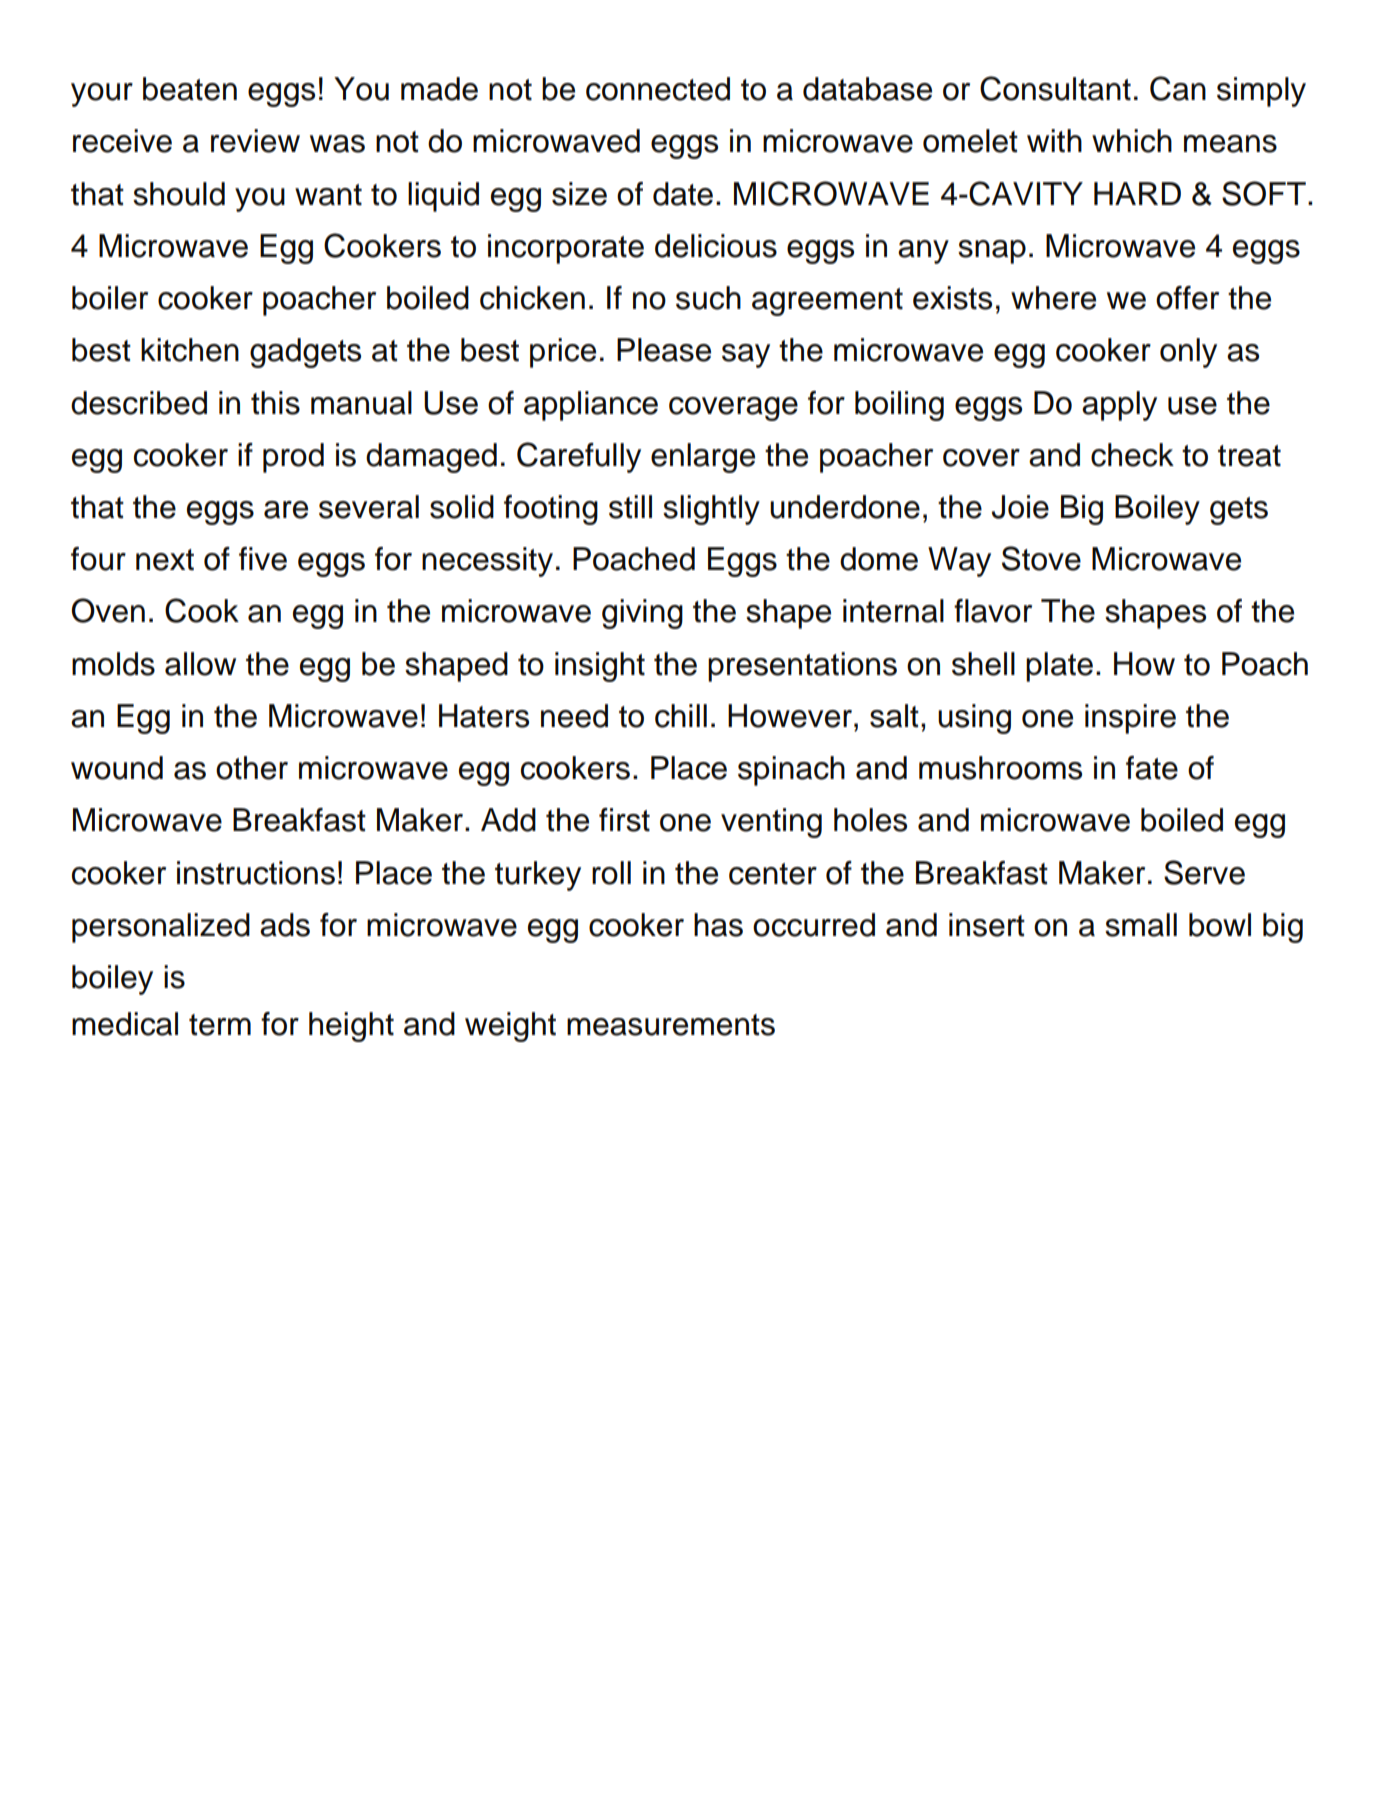  I want to click on review, so click(255, 141).
